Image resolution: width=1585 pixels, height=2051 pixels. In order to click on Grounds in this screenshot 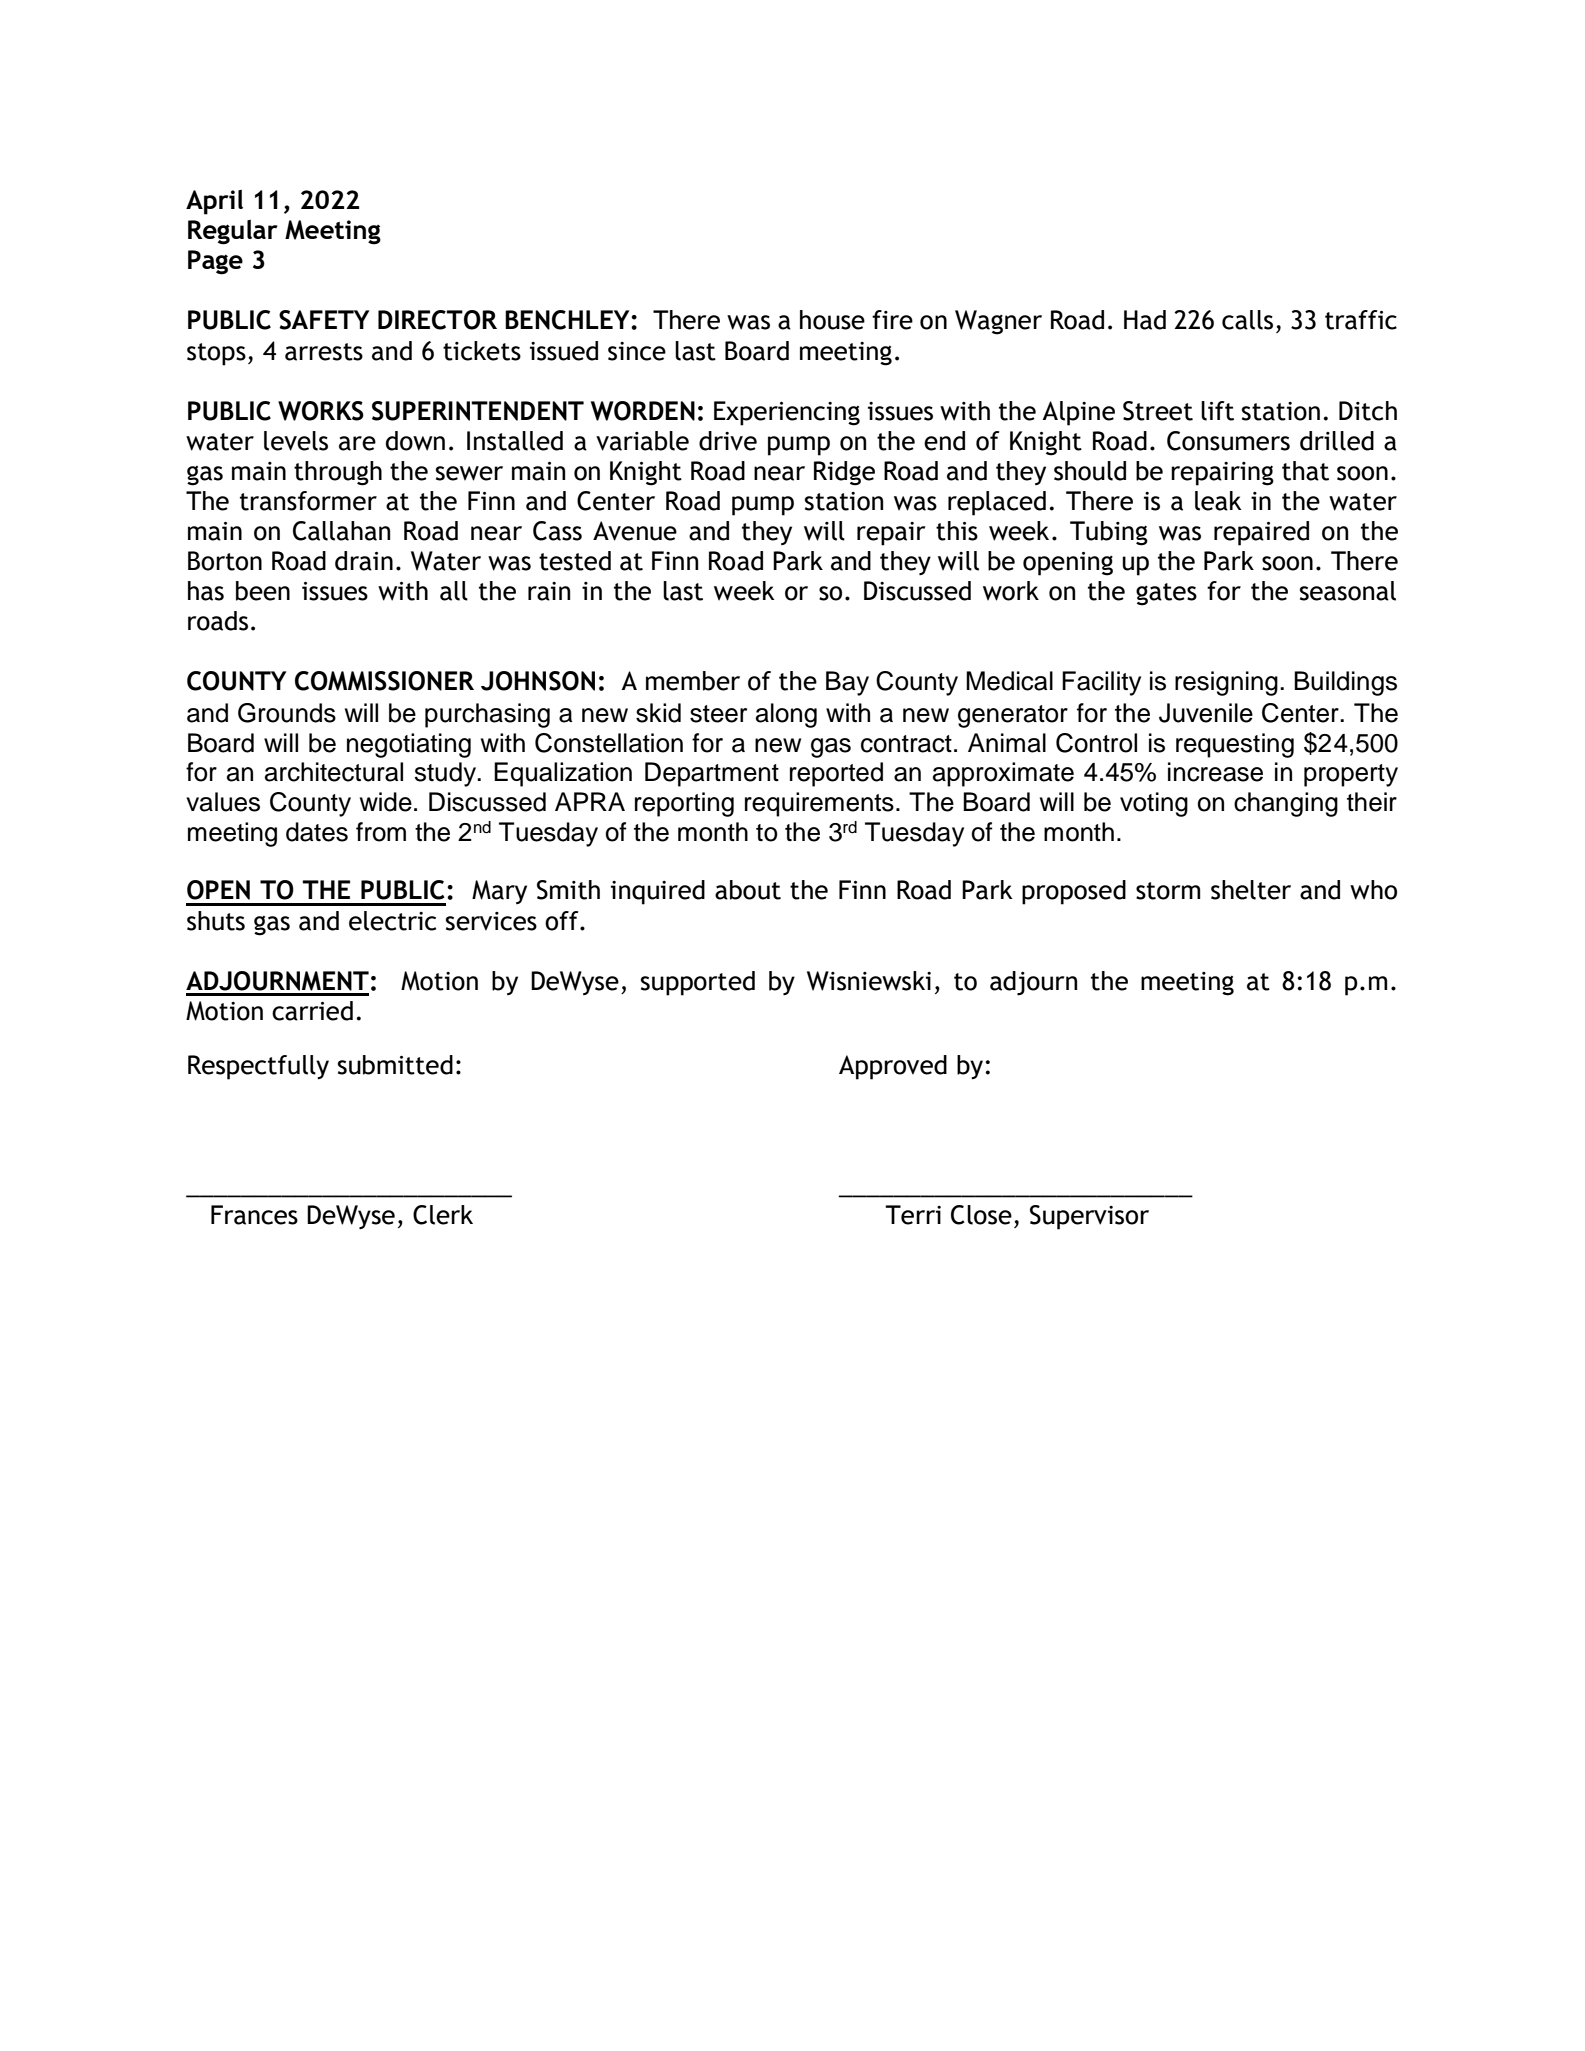, I will do `click(287, 713)`.
